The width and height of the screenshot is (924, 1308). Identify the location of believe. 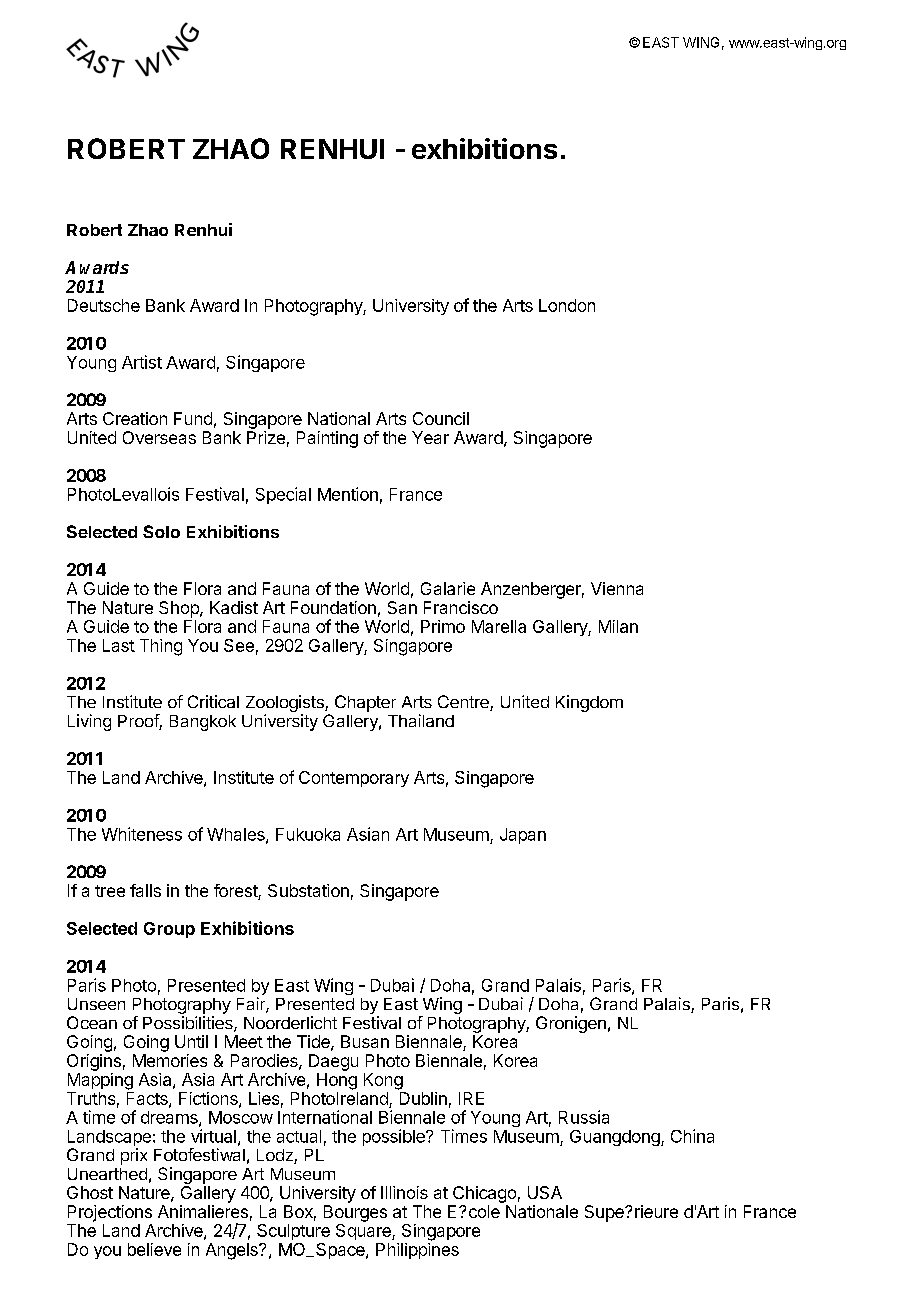
(154, 1249).
